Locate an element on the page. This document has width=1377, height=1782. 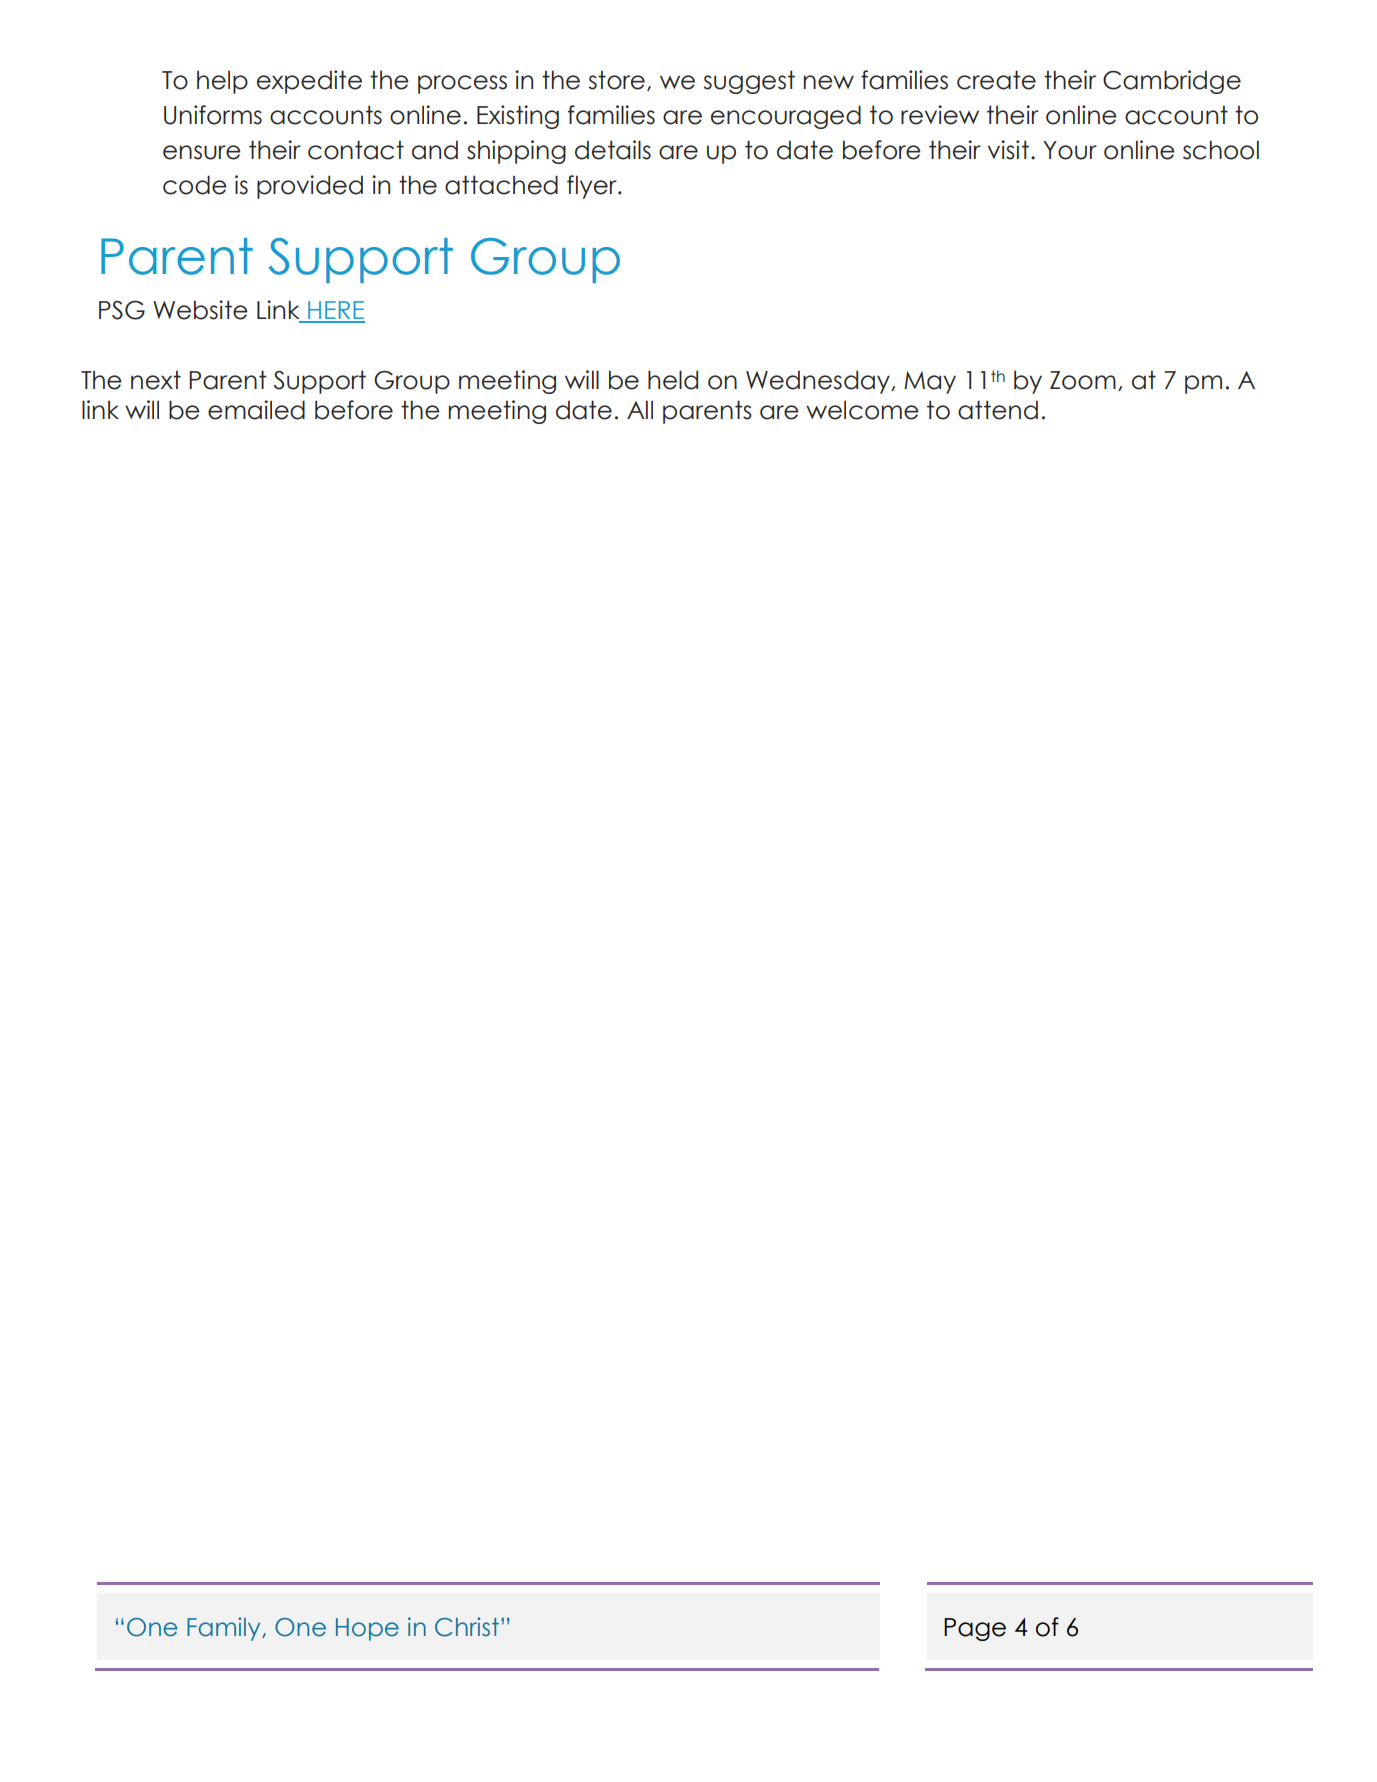
All is located at coordinates (640, 409).
